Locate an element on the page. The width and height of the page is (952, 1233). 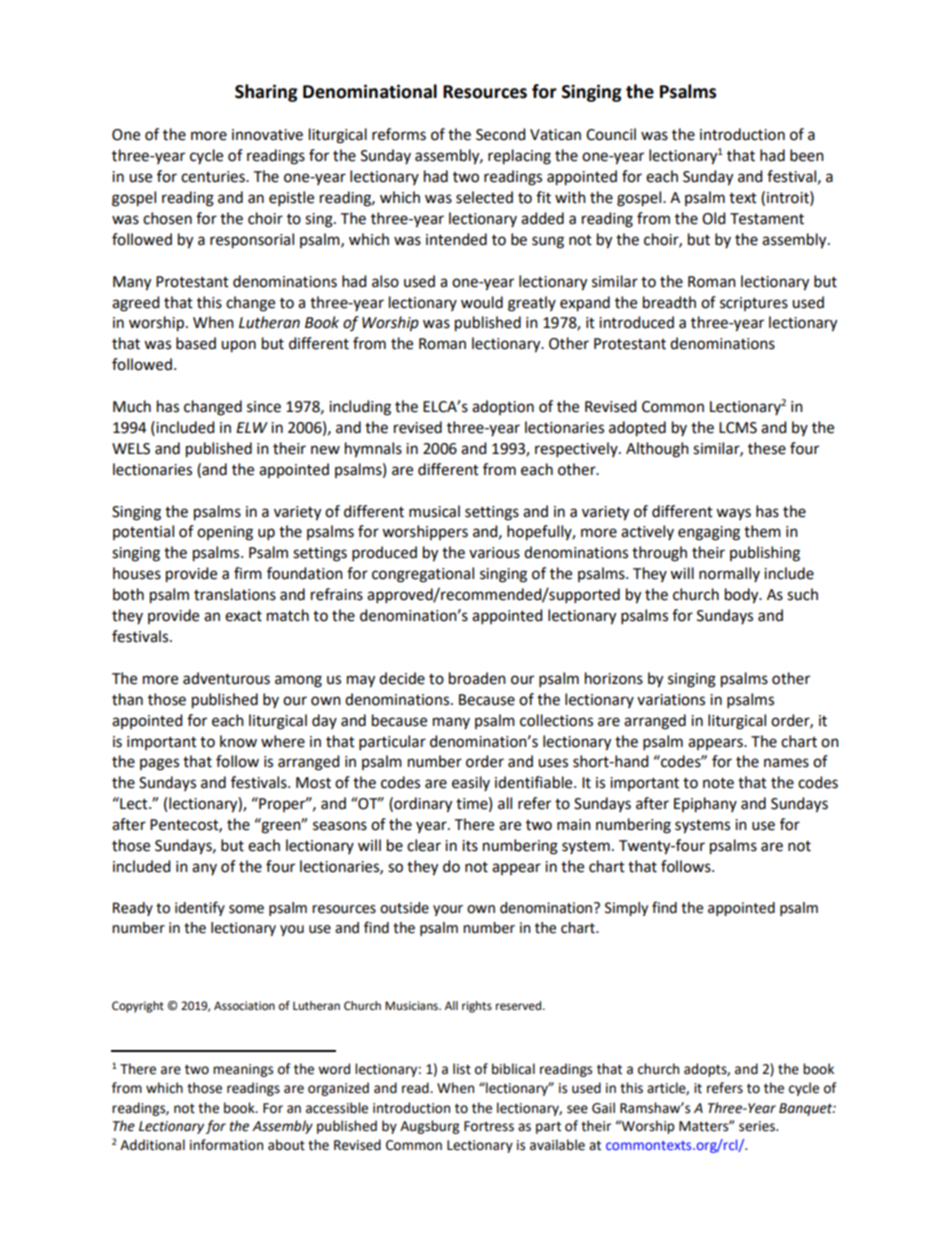
information is located at coordinates (226, 1145).
